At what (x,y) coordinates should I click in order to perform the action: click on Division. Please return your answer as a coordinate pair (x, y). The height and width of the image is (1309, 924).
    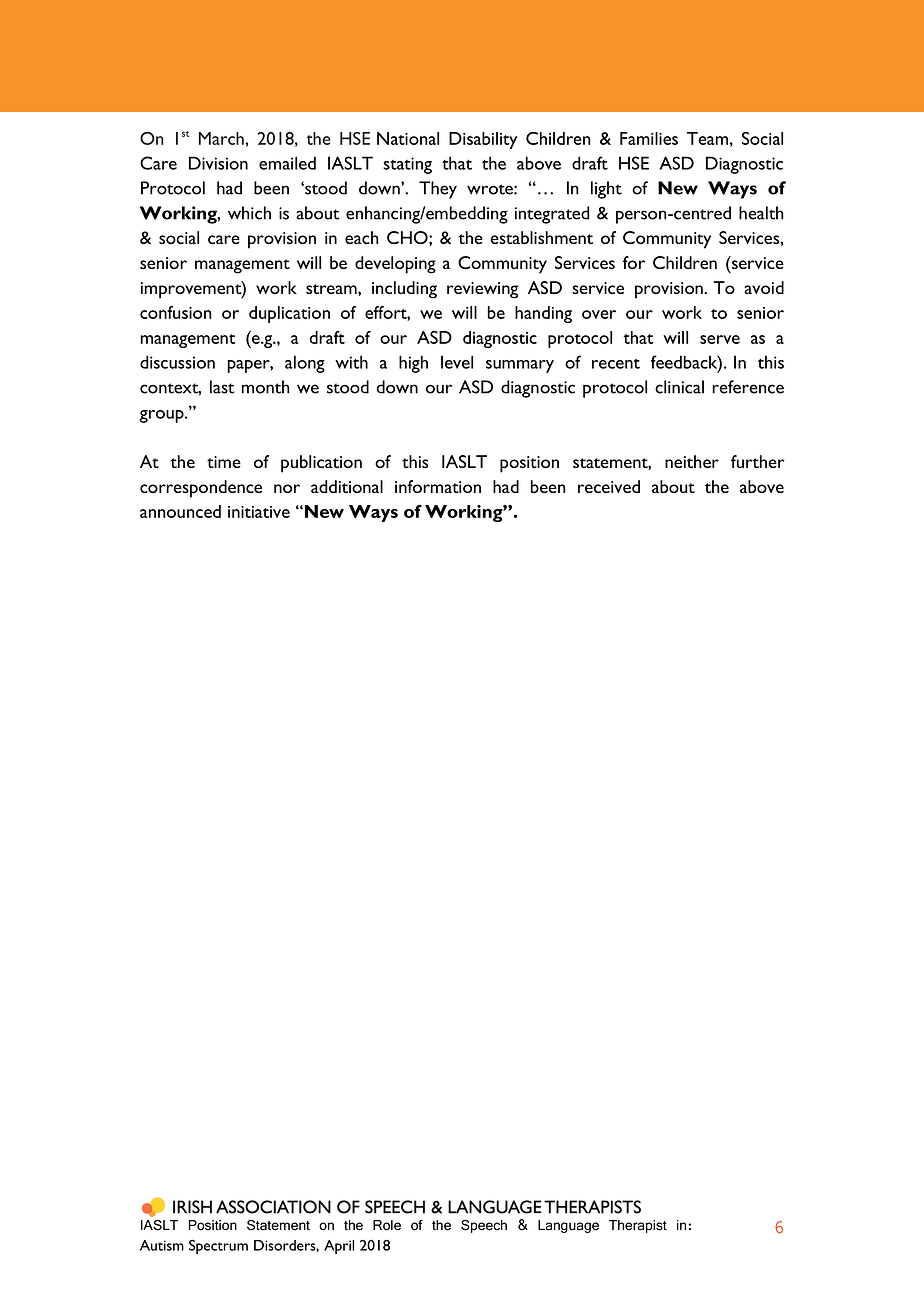
    Looking at the image, I should click on (218, 163).
